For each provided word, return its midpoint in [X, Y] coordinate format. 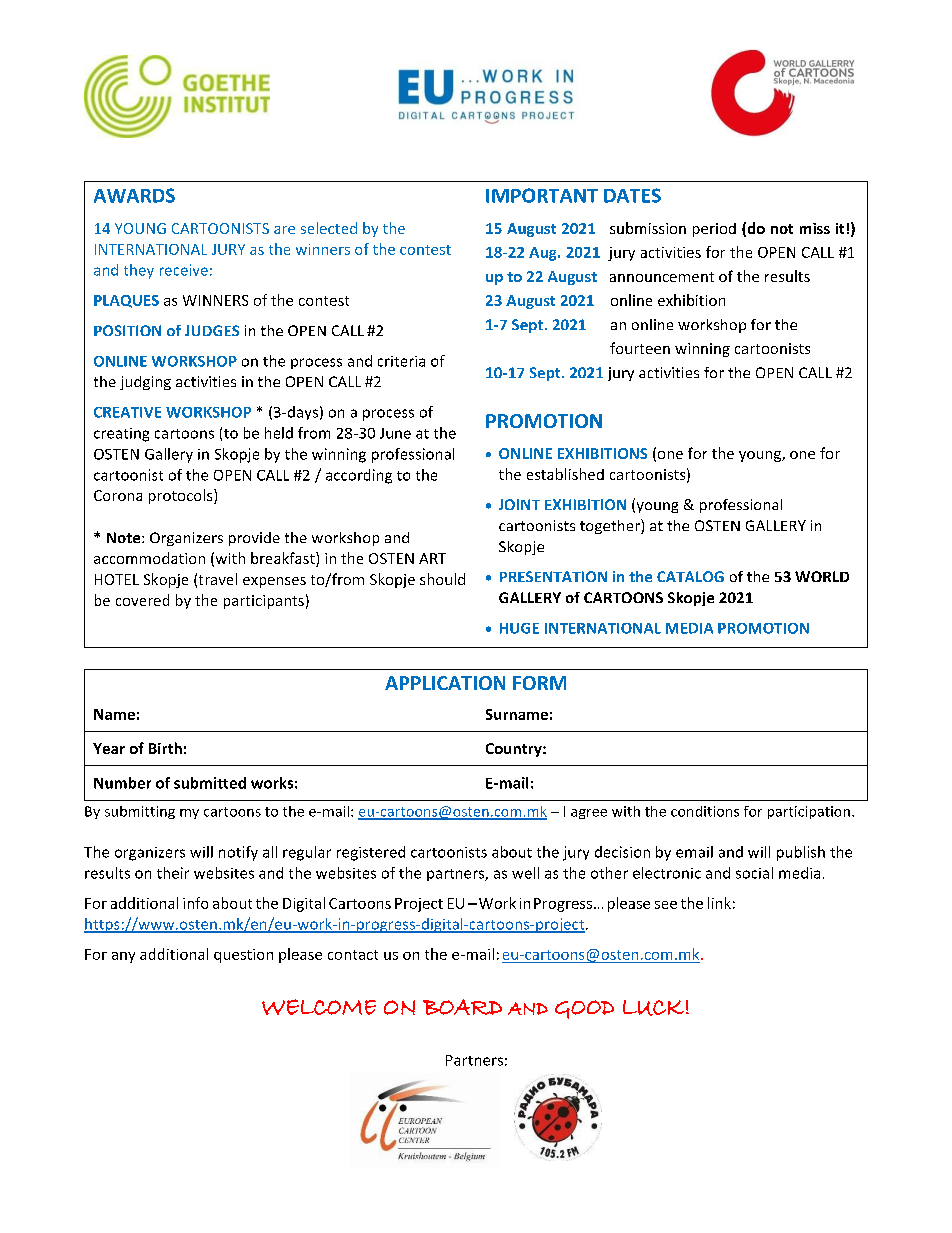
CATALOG [690, 576]
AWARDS [134, 195]
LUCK [653, 1008]
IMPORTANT [542, 195]
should [442, 579]
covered [142, 600]
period [714, 230]
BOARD [462, 1007]
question [243, 956]
